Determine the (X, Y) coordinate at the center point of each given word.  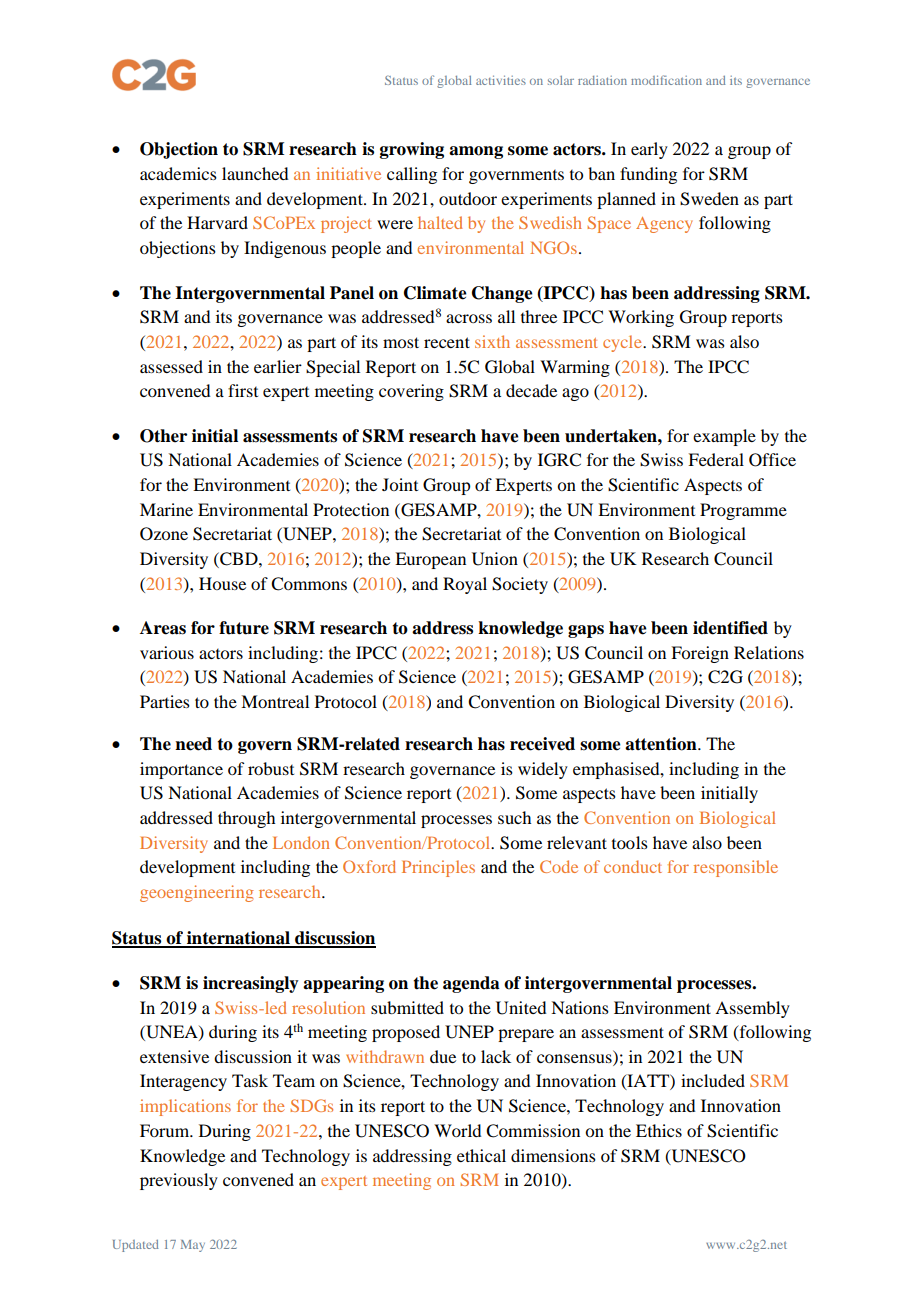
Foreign (700, 654)
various (167, 652)
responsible (736, 868)
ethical (481, 1155)
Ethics (659, 1130)
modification (666, 80)
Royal (465, 585)
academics (178, 173)
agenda (471, 984)
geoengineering (197, 893)
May (193, 1246)
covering (411, 392)
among (476, 152)
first (243, 390)
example (724, 437)
